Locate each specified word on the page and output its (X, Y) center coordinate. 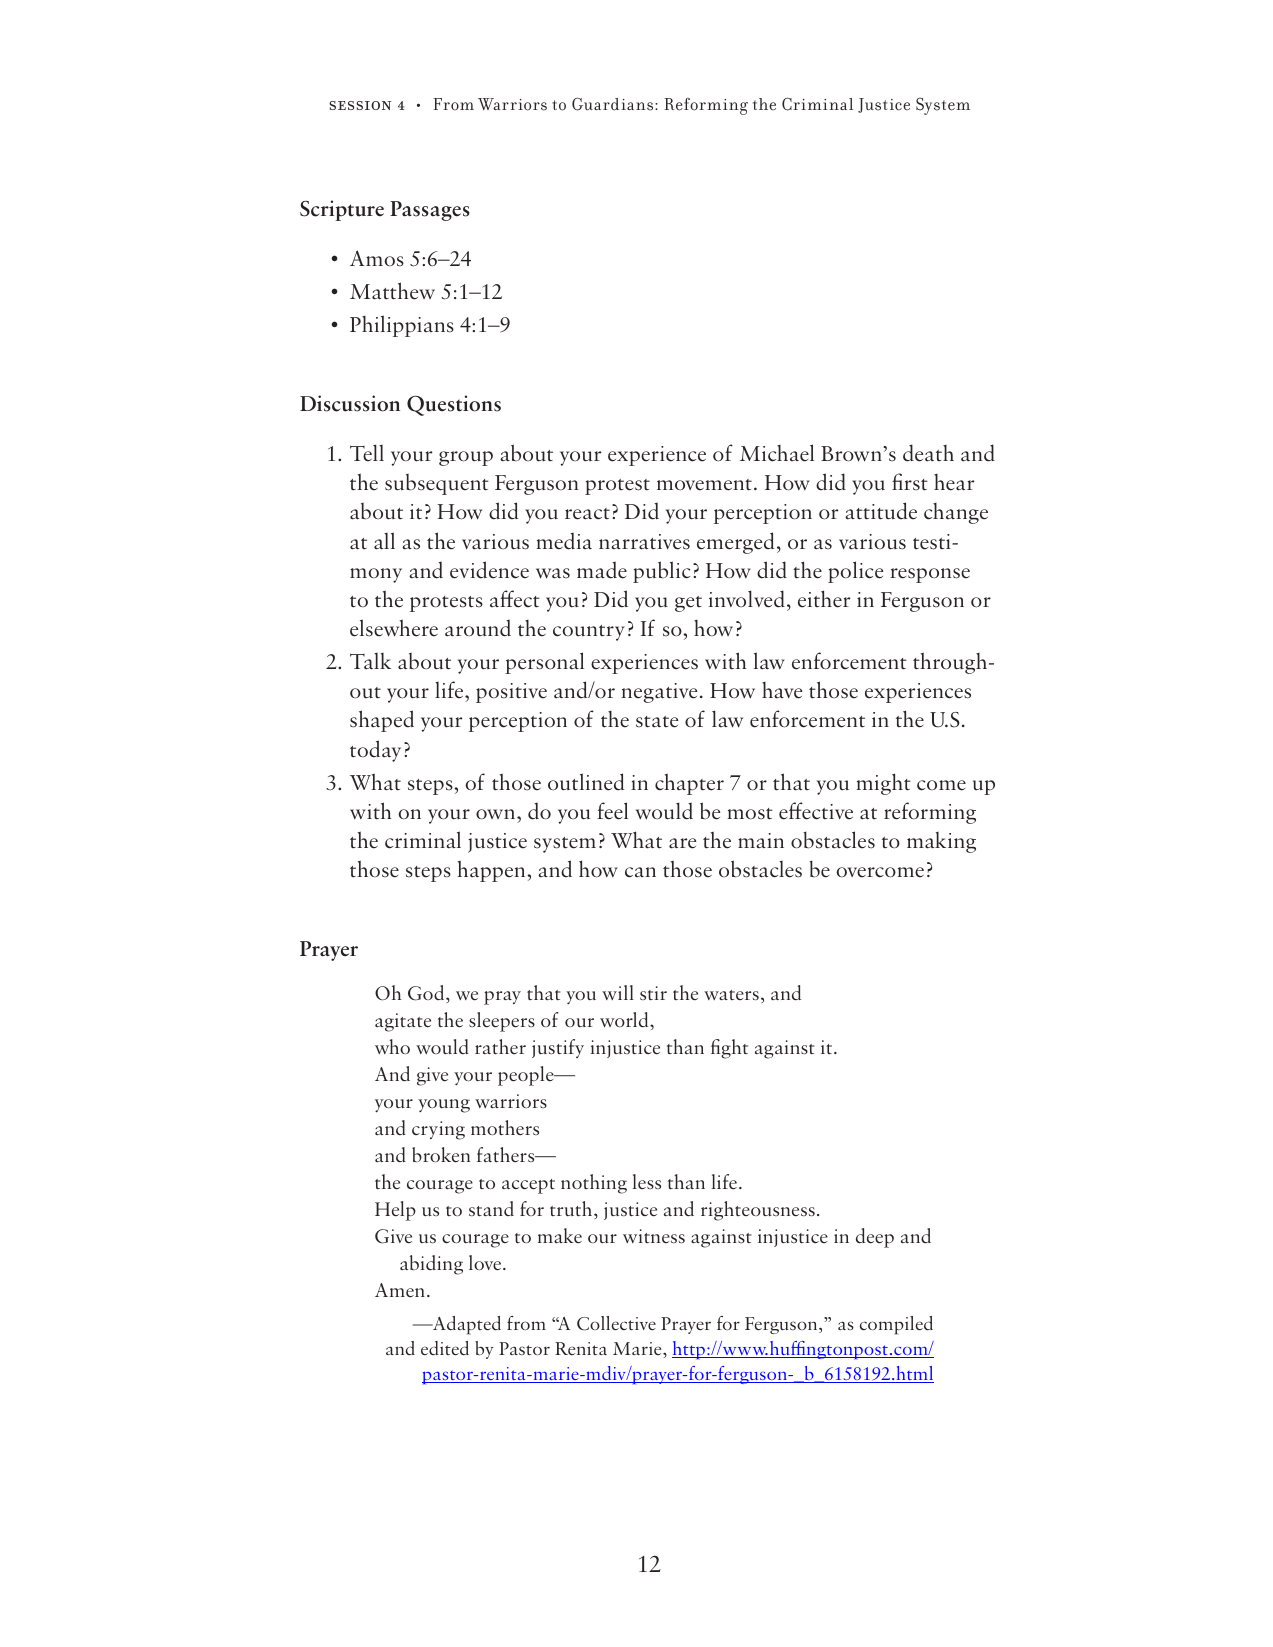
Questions (454, 405)
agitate (403, 1022)
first (910, 482)
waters (731, 995)
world (625, 1020)
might (884, 784)
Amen (400, 1290)
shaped (382, 721)
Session (360, 105)
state (657, 722)
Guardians (614, 104)
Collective (616, 1323)
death (928, 453)
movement (704, 485)
